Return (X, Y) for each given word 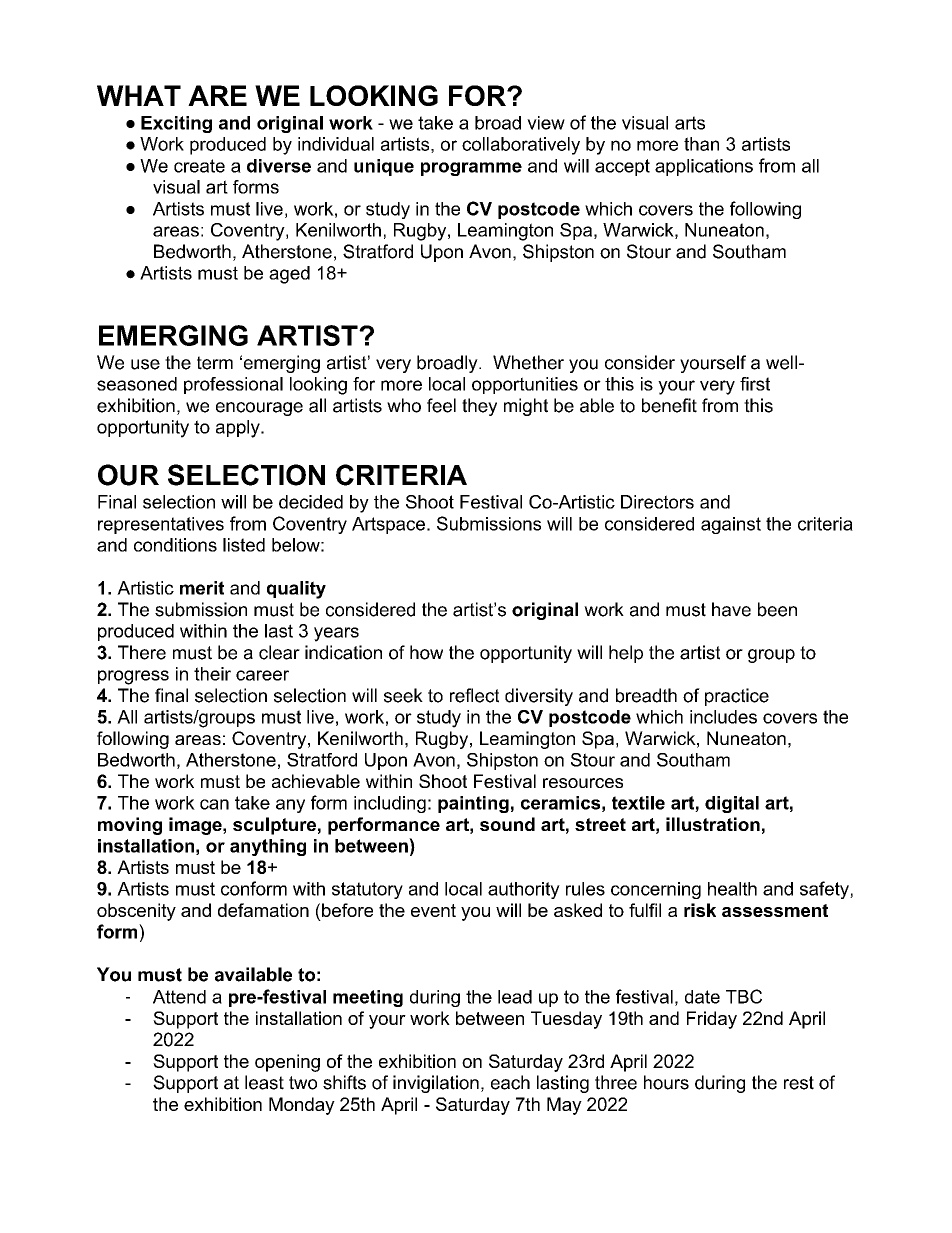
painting (473, 804)
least (264, 1082)
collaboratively (521, 146)
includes (723, 717)
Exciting (176, 124)
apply (239, 429)
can (214, 804)
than (701, 144)
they (479, 407)
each (510, 1082)
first (755, 384)
